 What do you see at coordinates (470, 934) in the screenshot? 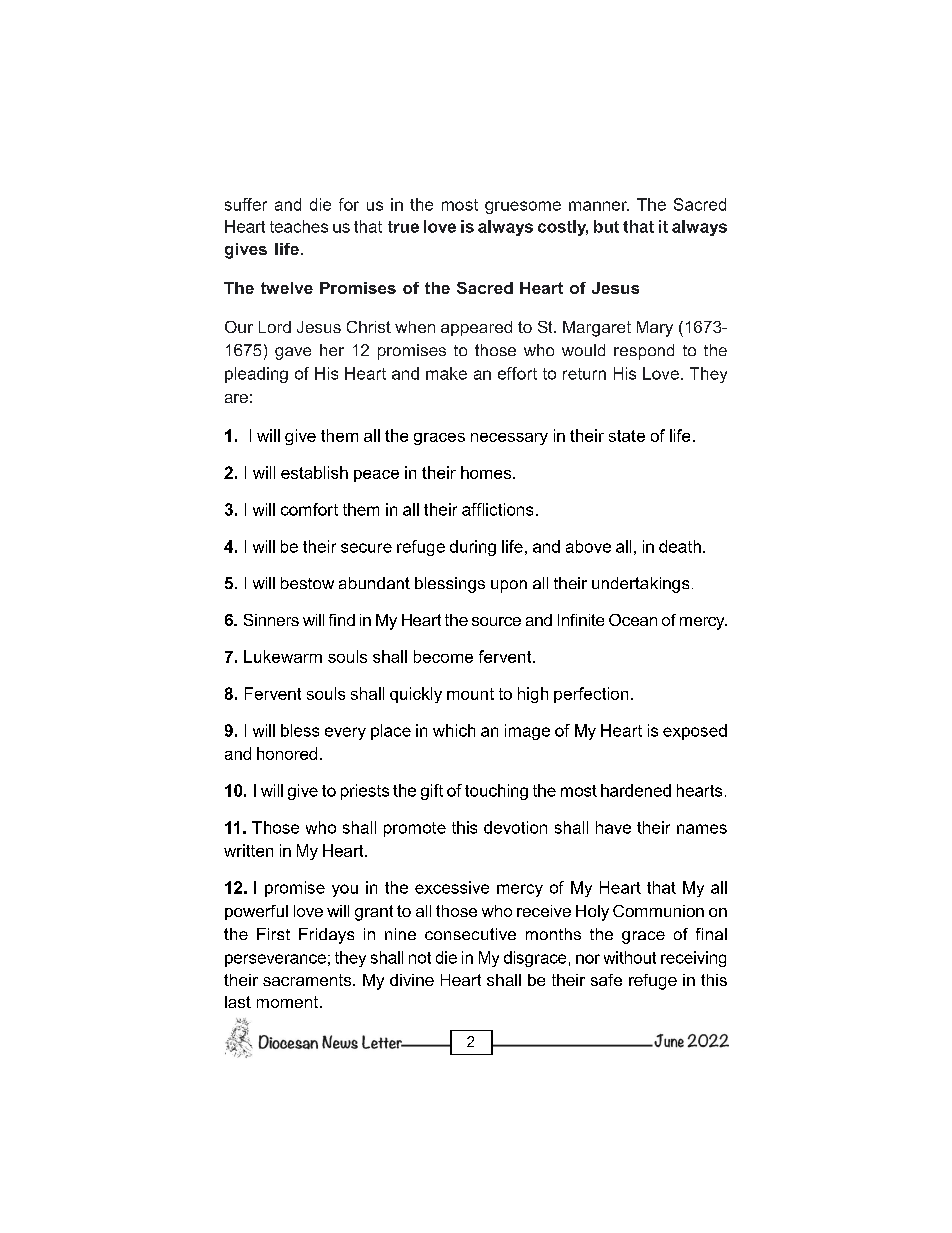
I see `consecutive` at bounding box center [470, 934].
